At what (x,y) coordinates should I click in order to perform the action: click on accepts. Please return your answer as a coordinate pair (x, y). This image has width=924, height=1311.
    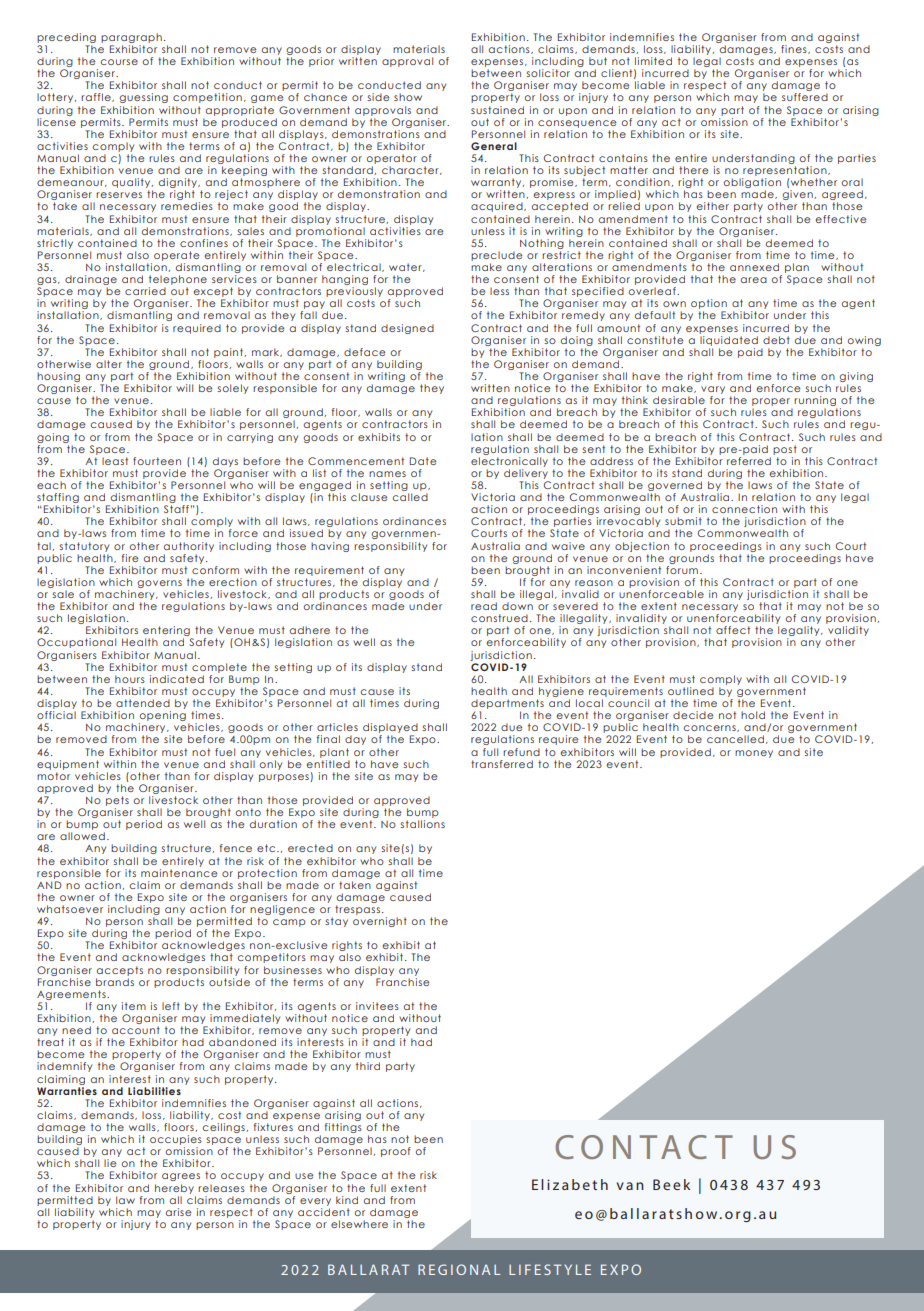
    Looking at the image, I should click on (120, 971).
